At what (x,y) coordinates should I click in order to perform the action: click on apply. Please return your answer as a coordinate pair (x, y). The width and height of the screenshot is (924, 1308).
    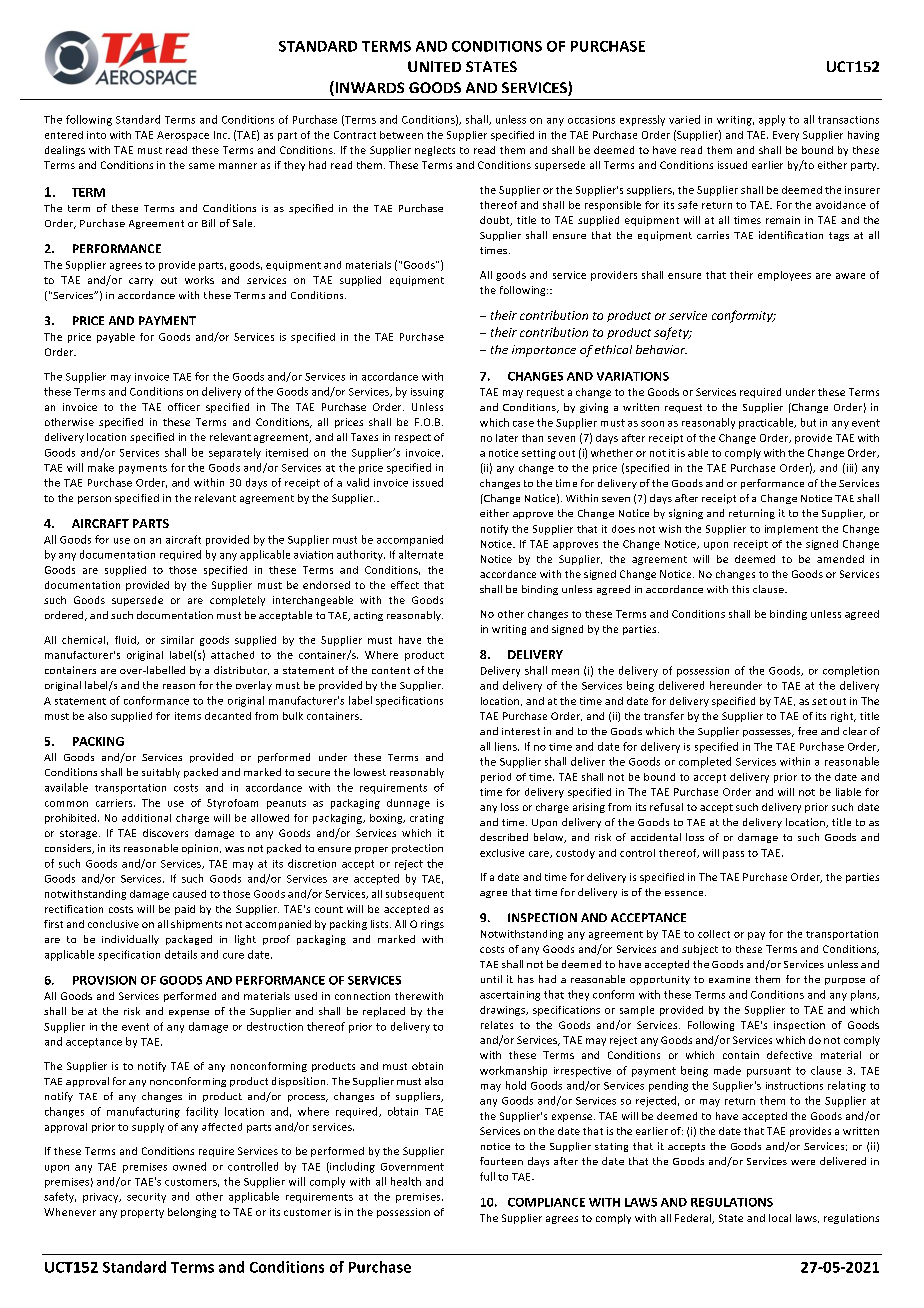
    Looking at the image, I should click on (772, 120).
